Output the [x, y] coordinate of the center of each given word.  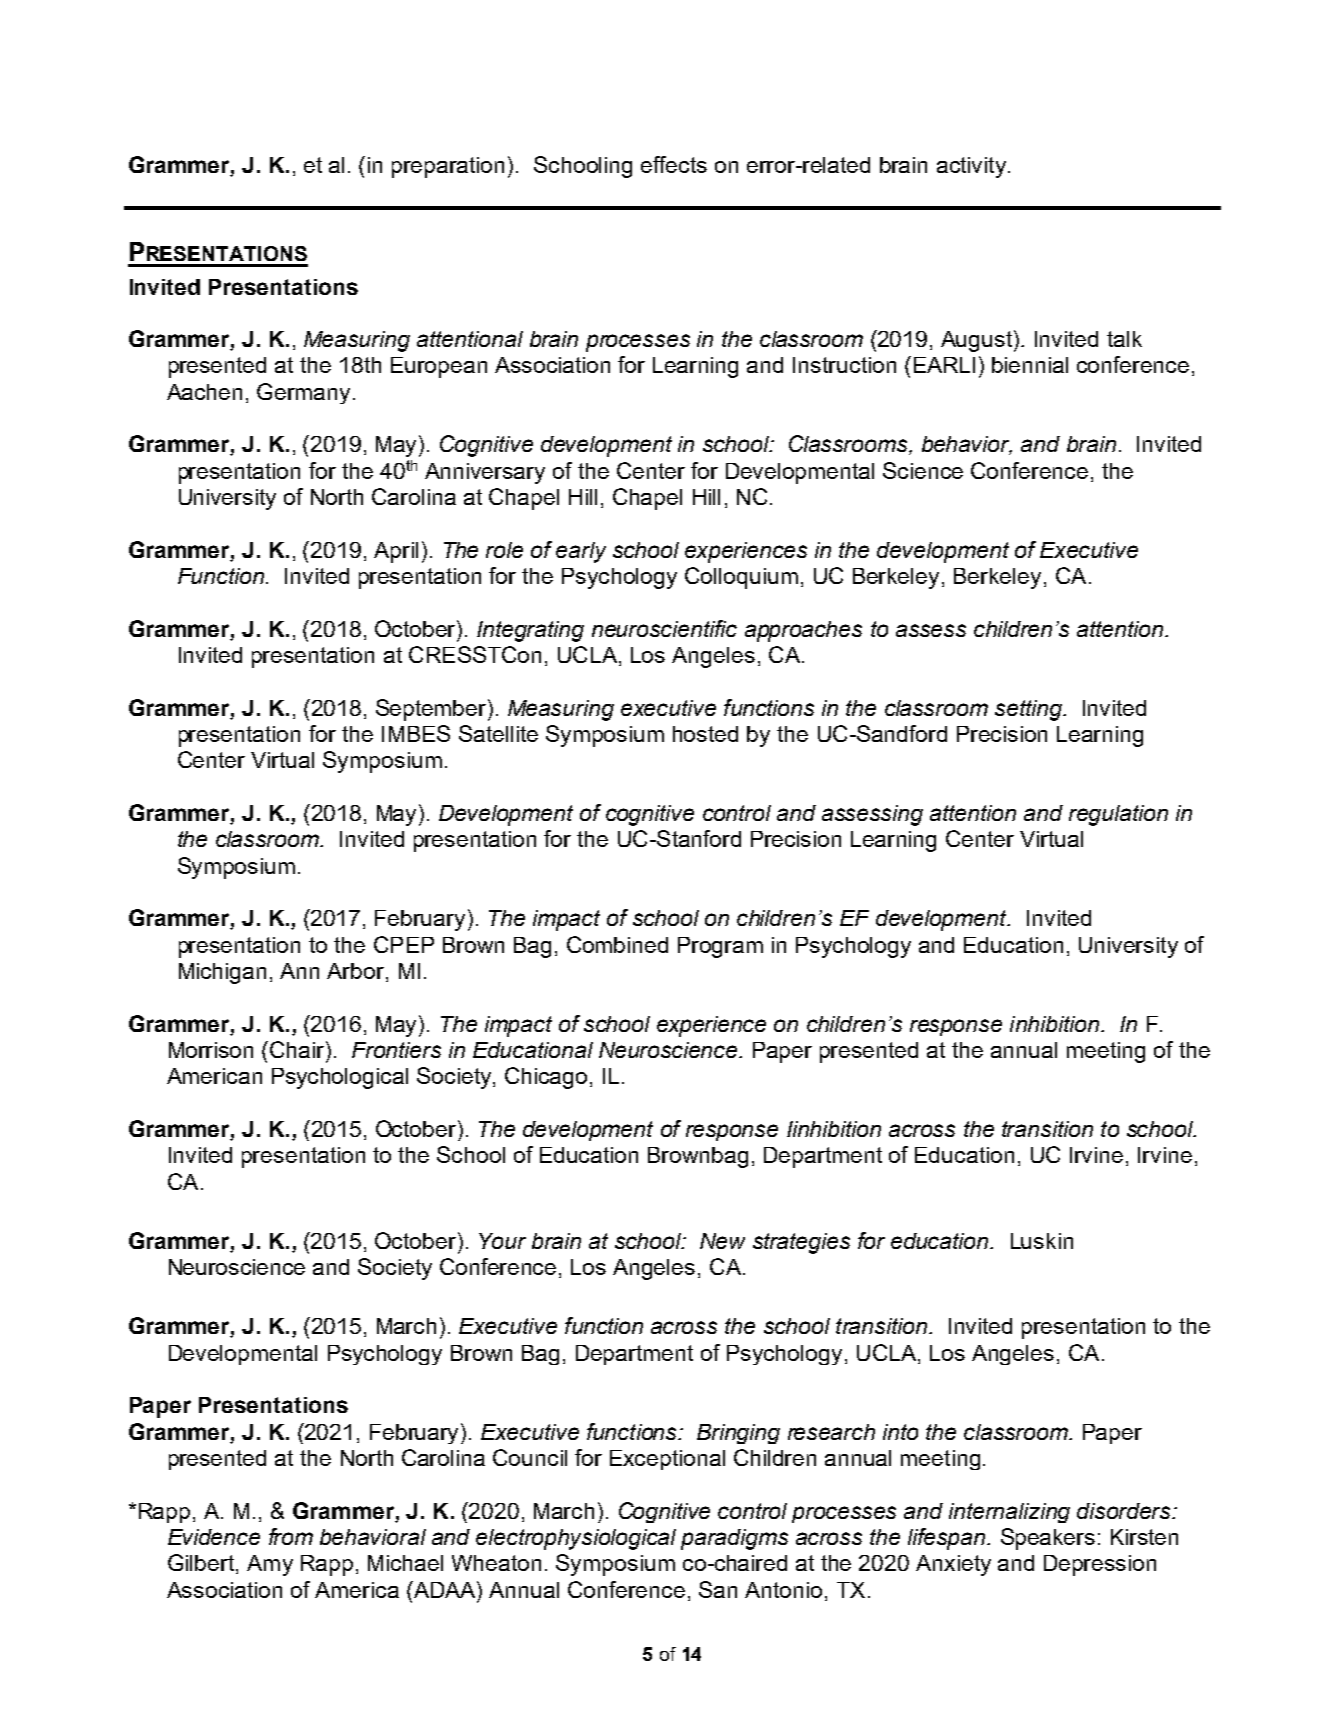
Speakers [1048, 1539]
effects [674, 164]
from [291, 1536]
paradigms [734, 1539]
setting [1029, 710]
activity [971, 167]
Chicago [546, 1078]
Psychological [340, 1078]
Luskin [1042, 1241]
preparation [448, 167]
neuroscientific [664, 628]
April [396, 552]
